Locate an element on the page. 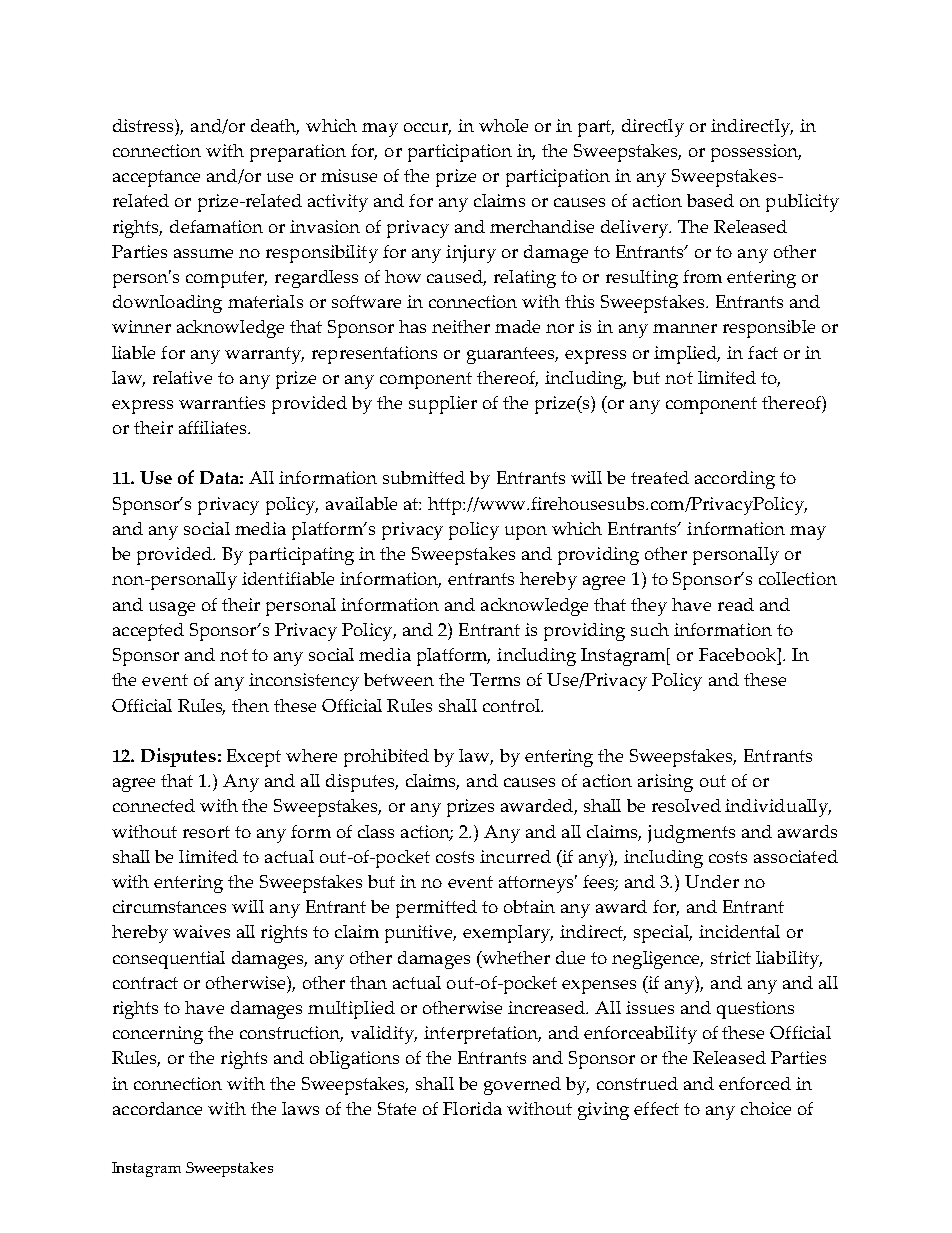 The height and width of the image is (1233, 952). possession is located at coordinates (756, 153).
